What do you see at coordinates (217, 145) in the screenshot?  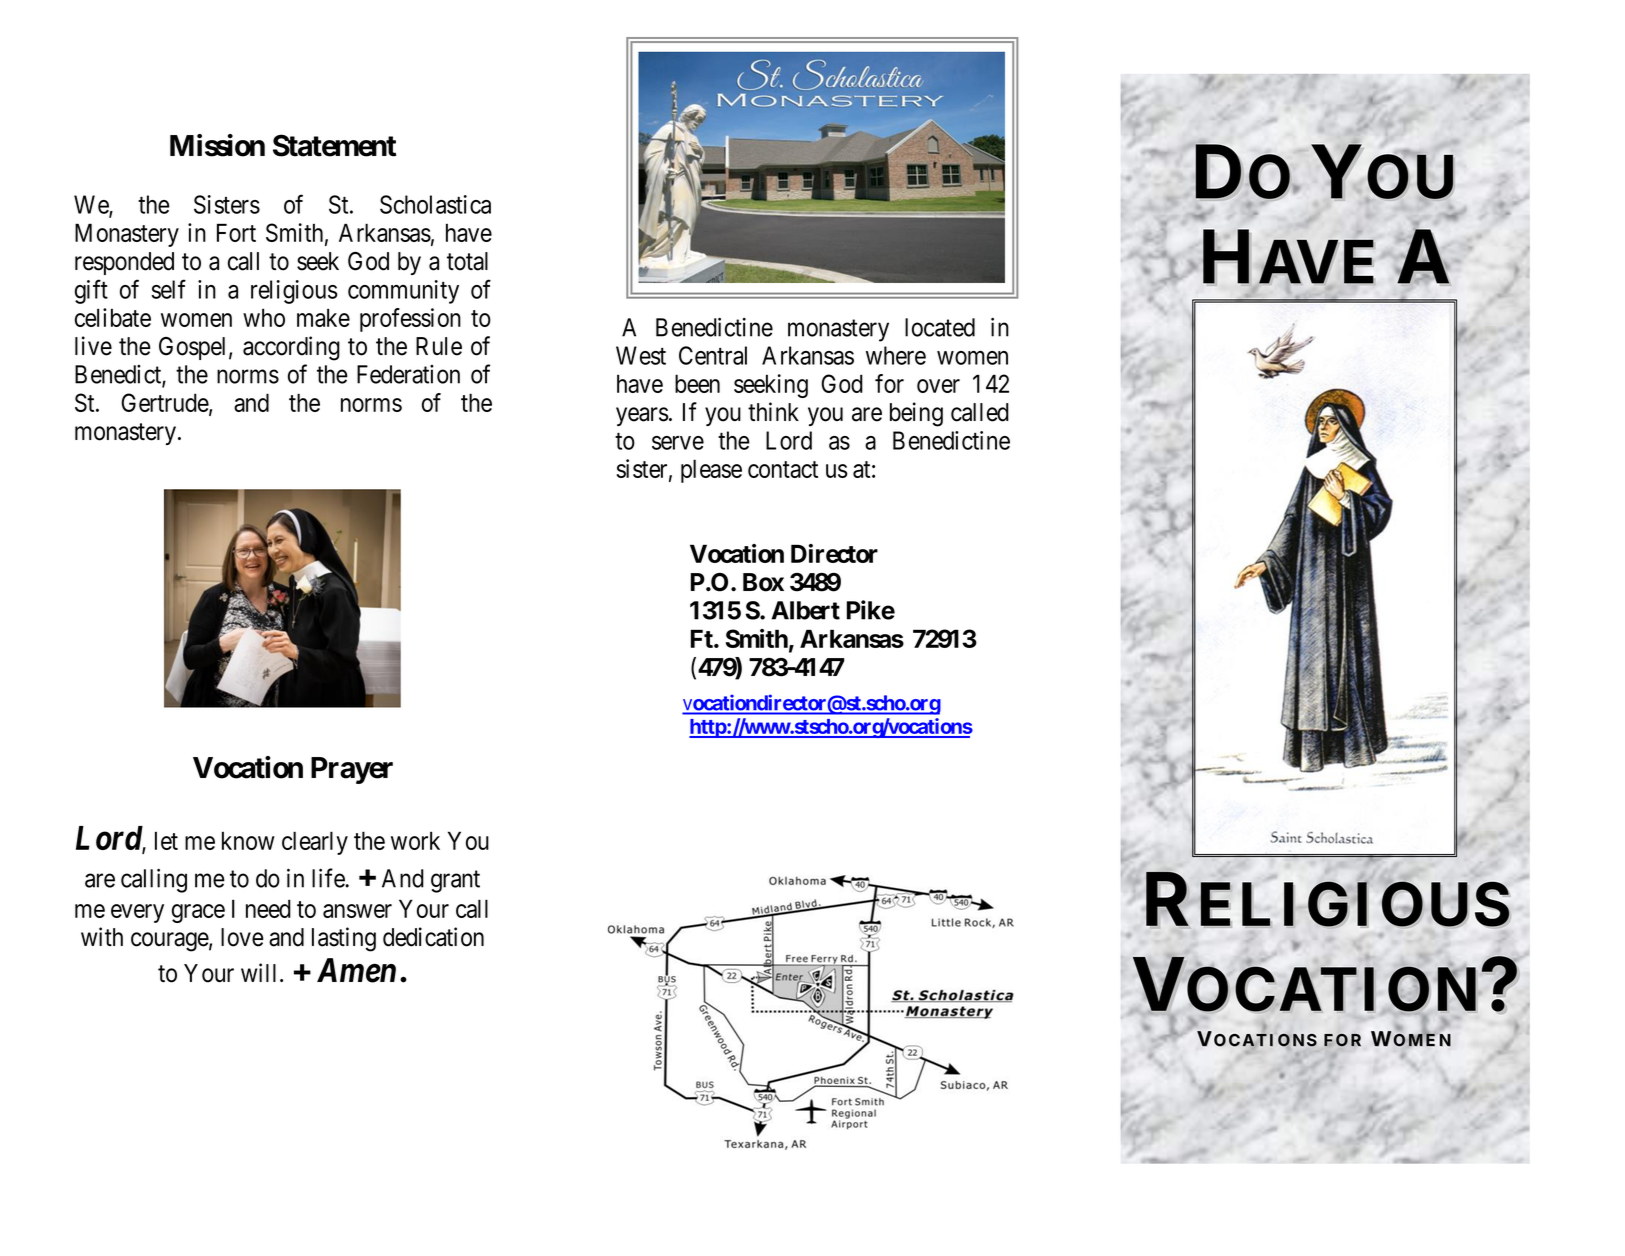 I see `Mission` at bounding box center [217, 145].
